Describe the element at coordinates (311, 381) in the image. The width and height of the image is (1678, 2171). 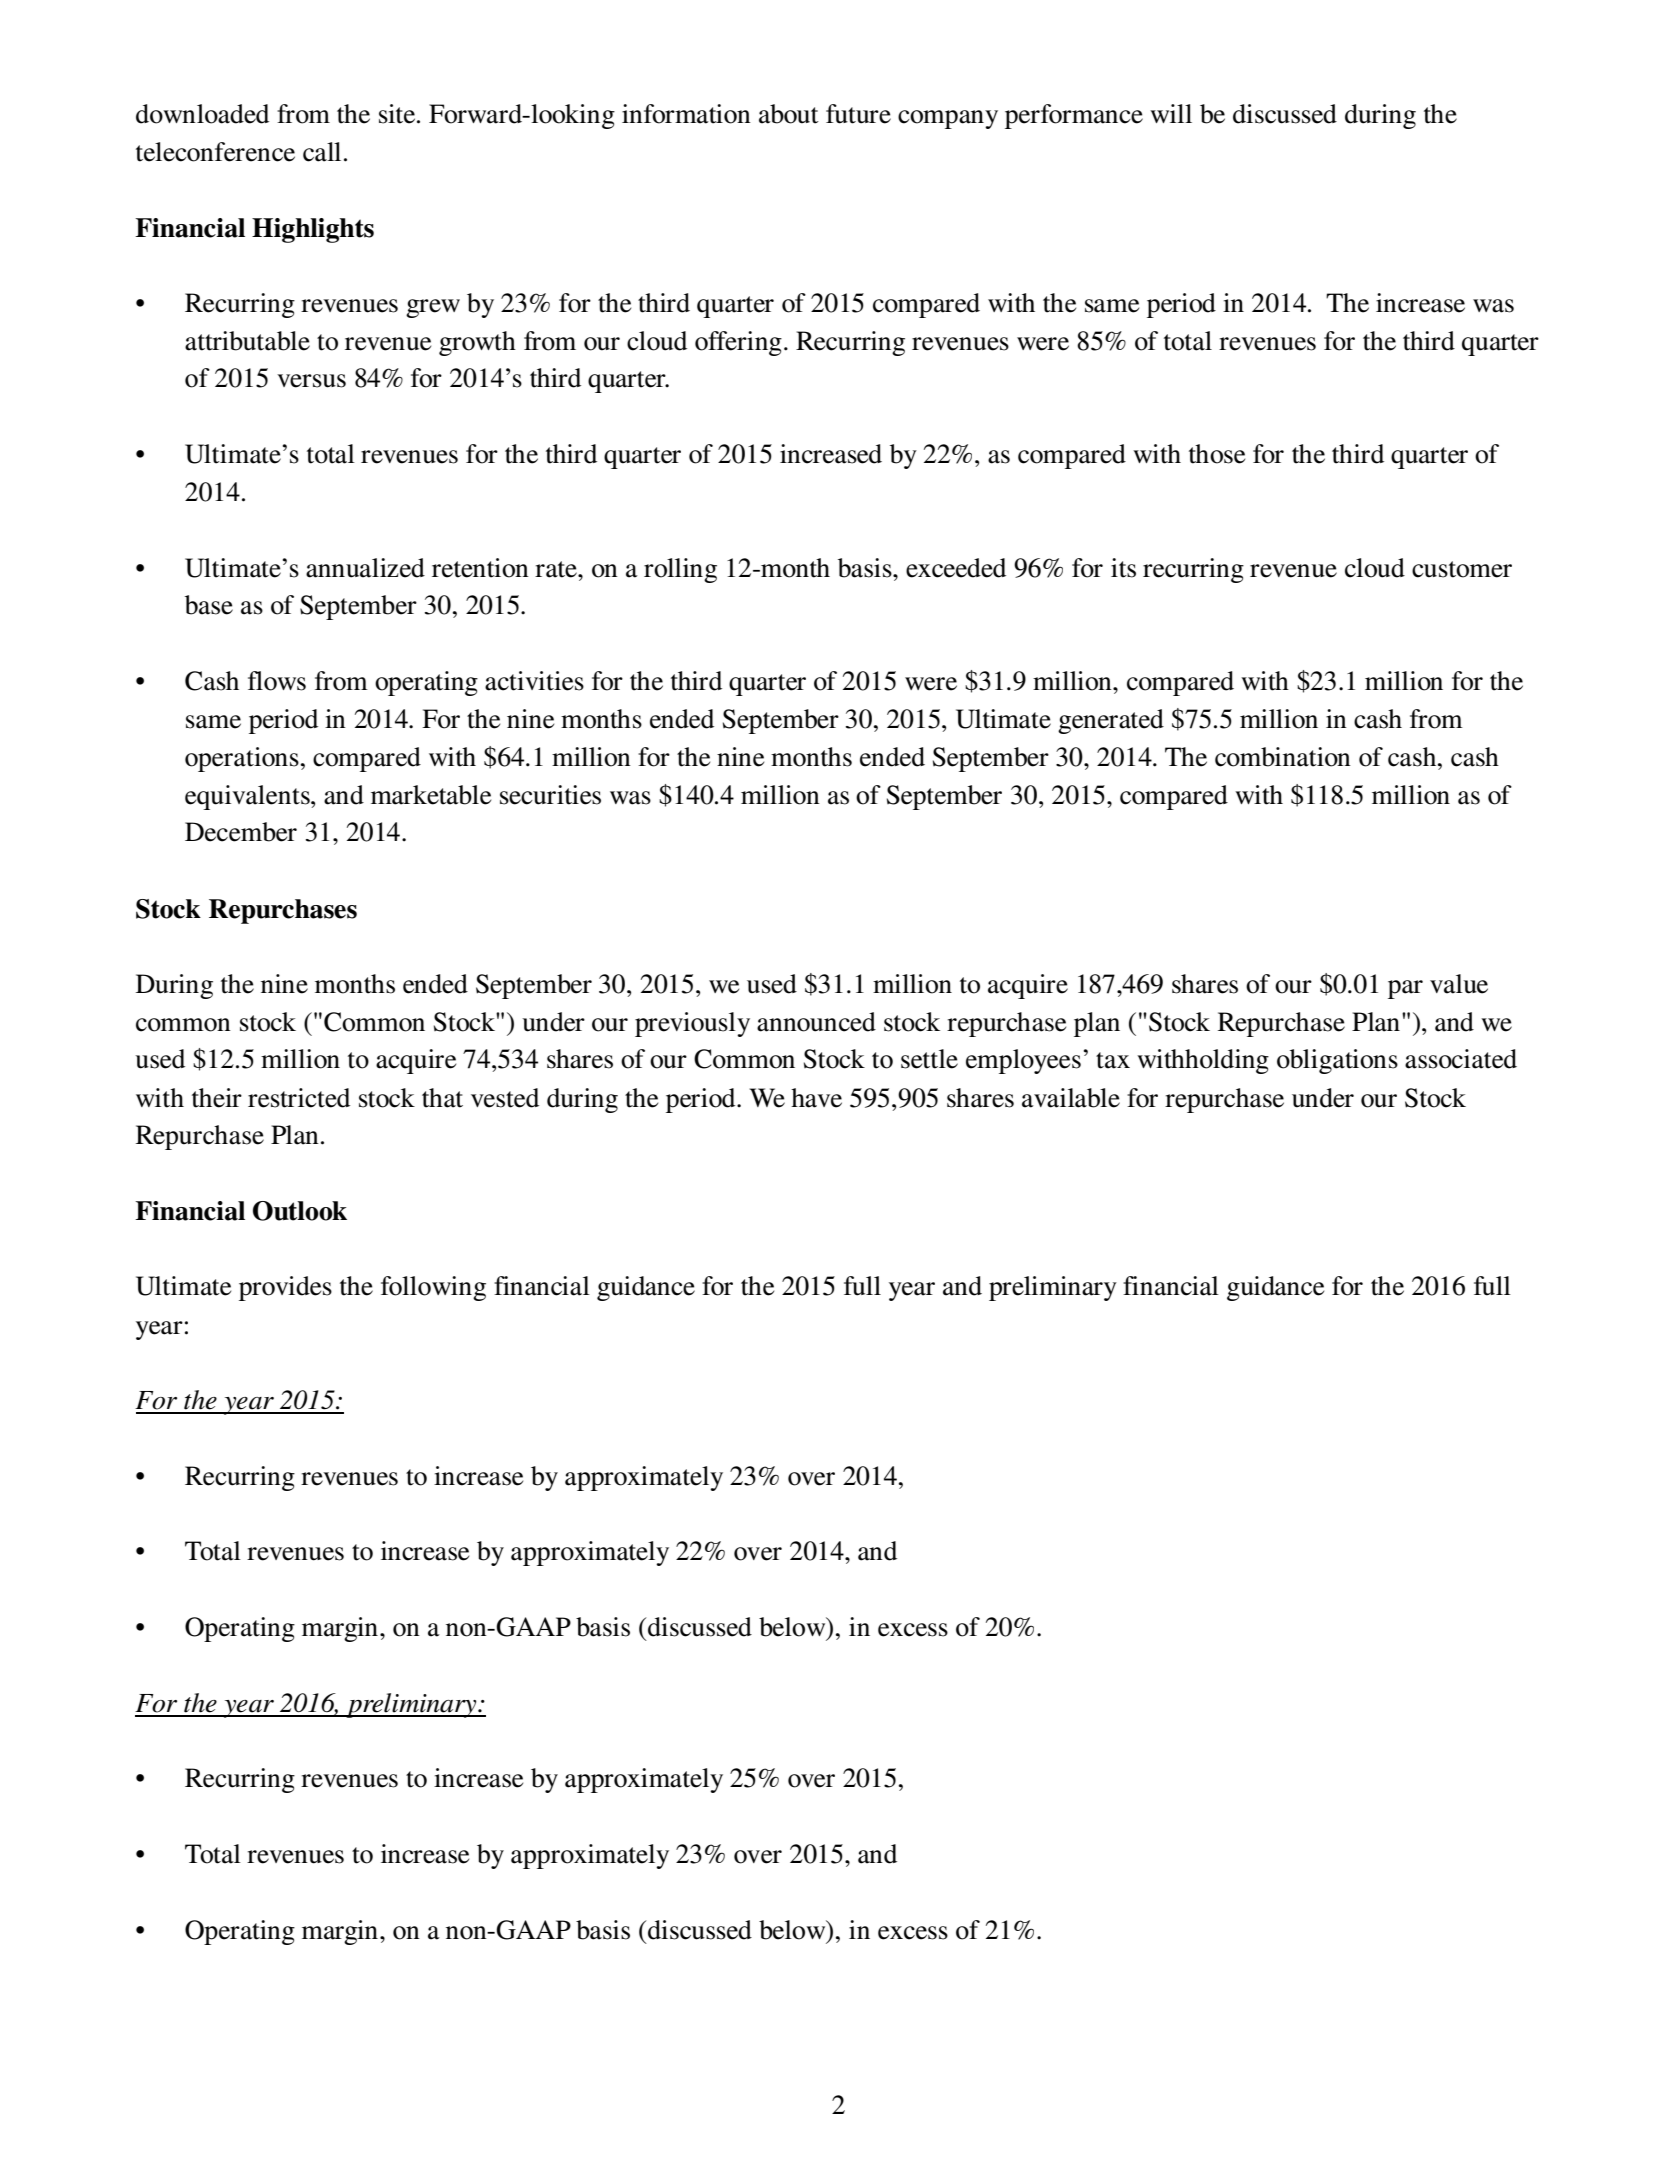
I see `versus` at that location.
